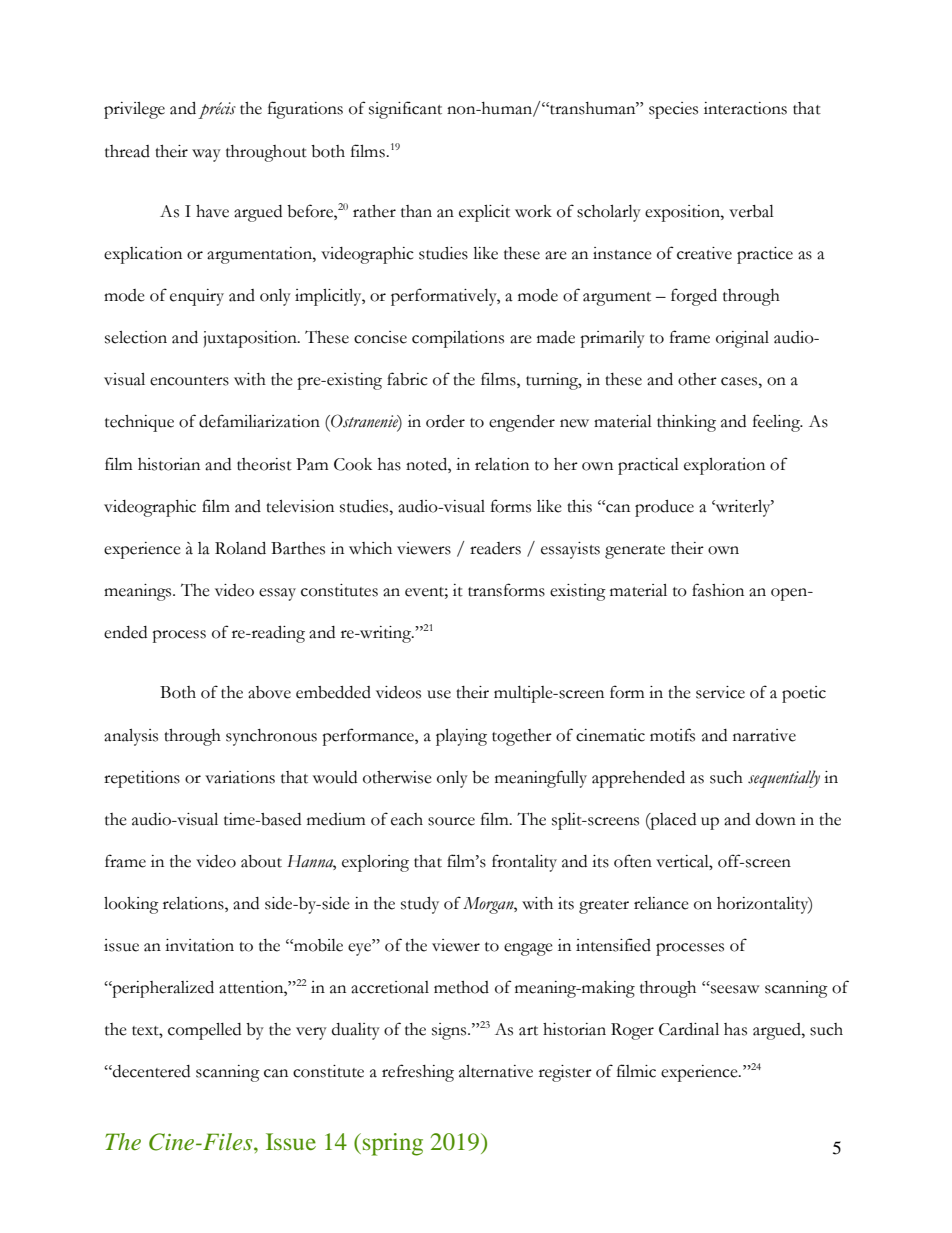 This image has width=952, height=1233. What do you see at coordinates (204, 1031) in the image?
I see `compelled` at bounding box center [204, 1031].
